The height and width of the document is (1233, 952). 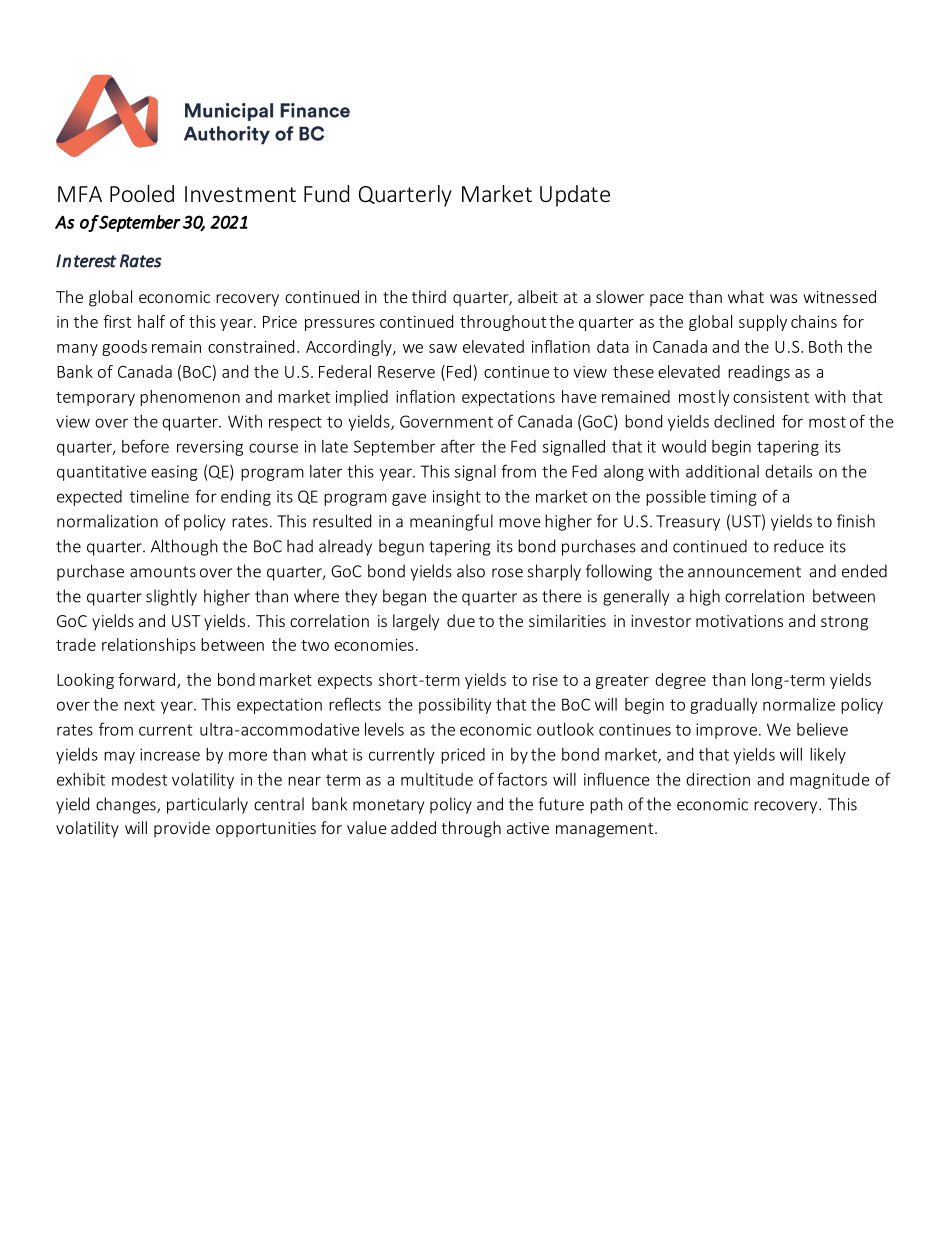 I want to click on direction, so click(x=718, y=779).
